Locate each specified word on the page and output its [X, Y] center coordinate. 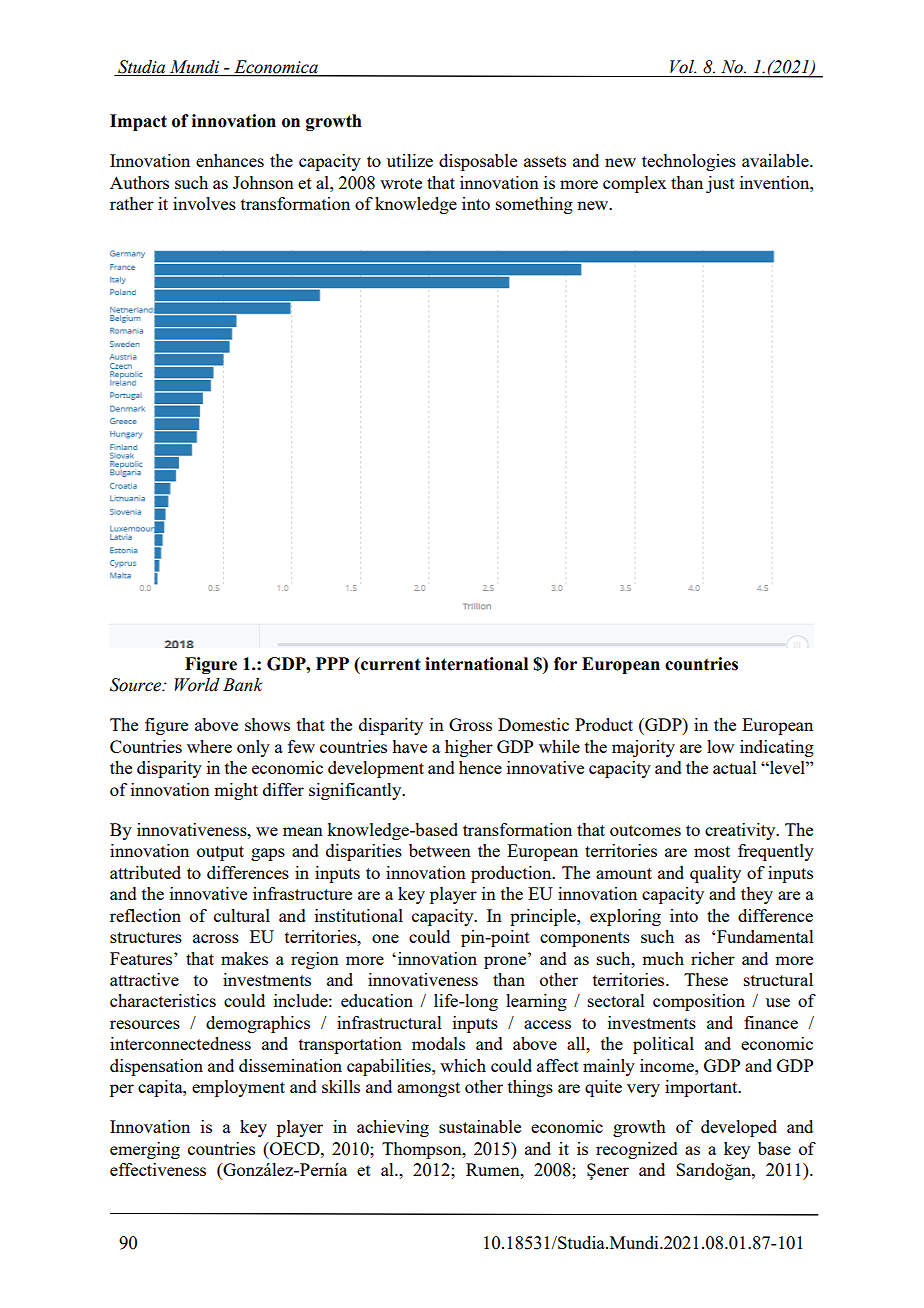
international [476, 664]
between [440, 850]
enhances [230, 160]
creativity [741, 831]
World [197, 685]
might [236, 791]
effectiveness [158, 1169]
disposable [478, 162]
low [720, 746]
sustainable [480, 1126]
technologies [689, 162]
